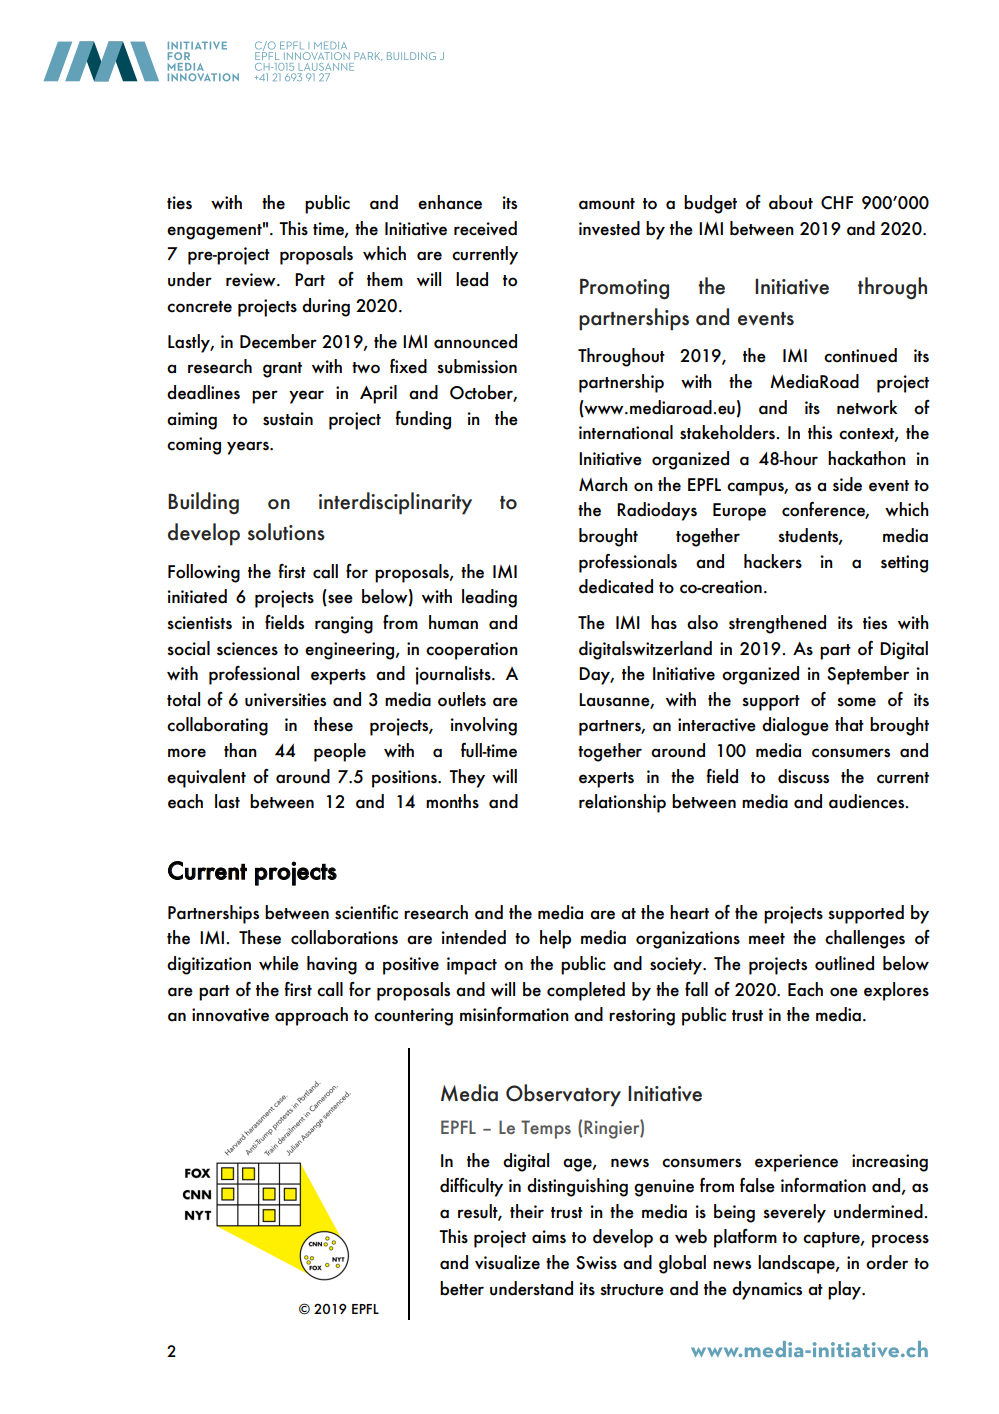 Image resolution: width=999 pixels, height=1414 pixels. What do you see at coordinates (837, 203) in the document?
I see `CHF` at bounding box center [837, 203].
